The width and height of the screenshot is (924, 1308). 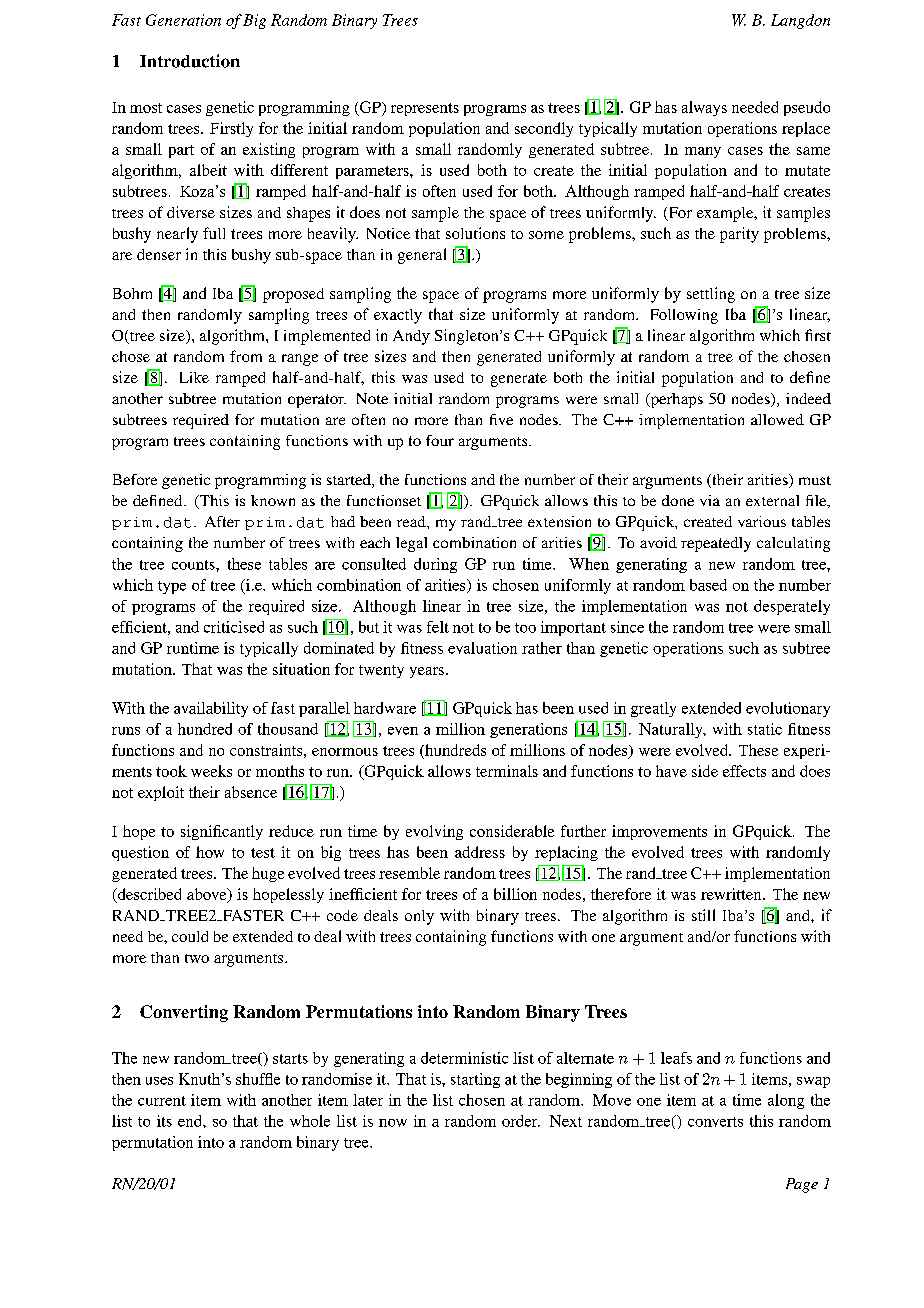 I want to click on always, so click(x=704, y=108).
